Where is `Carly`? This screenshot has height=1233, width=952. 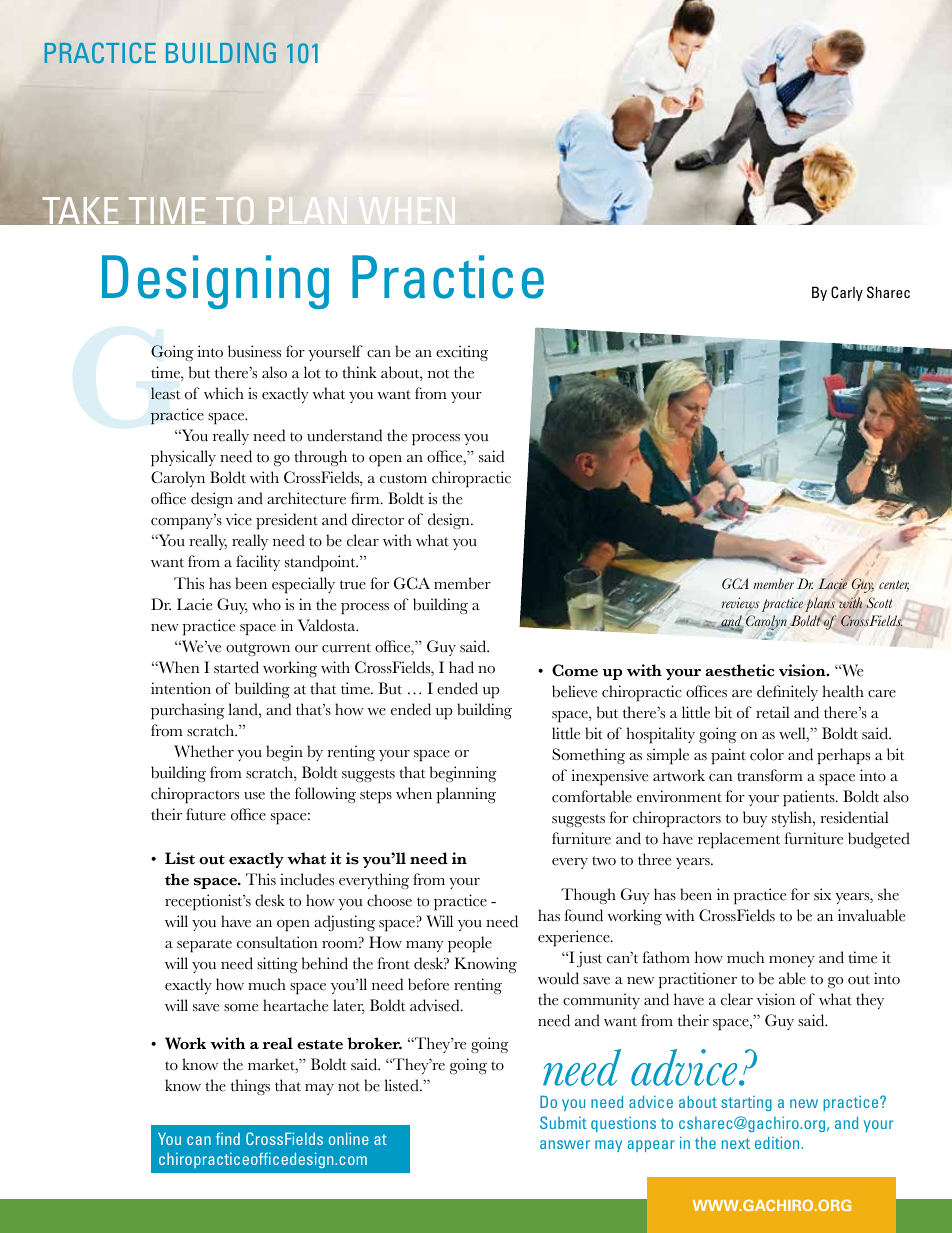 Carly is located at coordinates (847, 293).
